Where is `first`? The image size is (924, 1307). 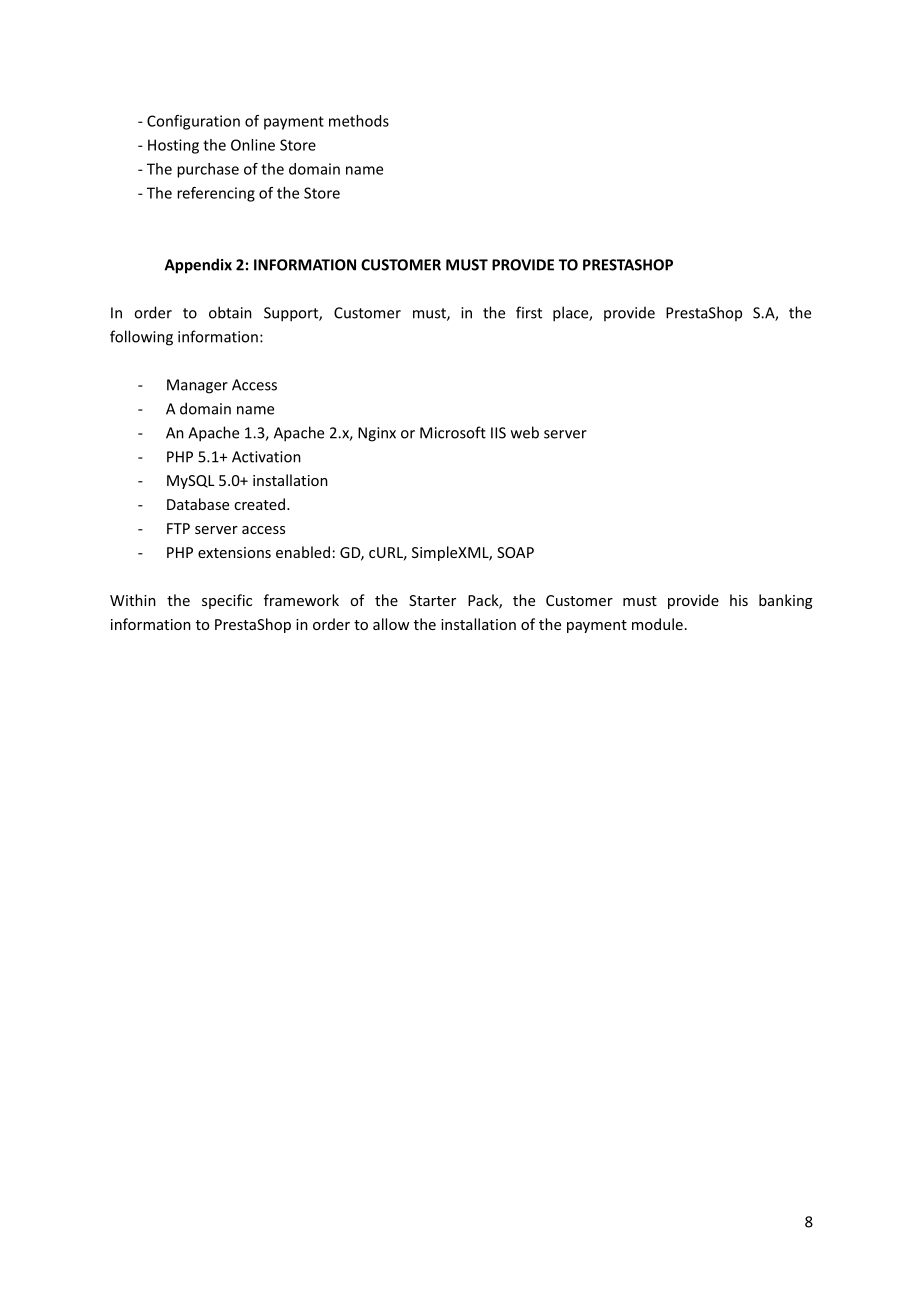
first is located at coordinates (529, 312).
